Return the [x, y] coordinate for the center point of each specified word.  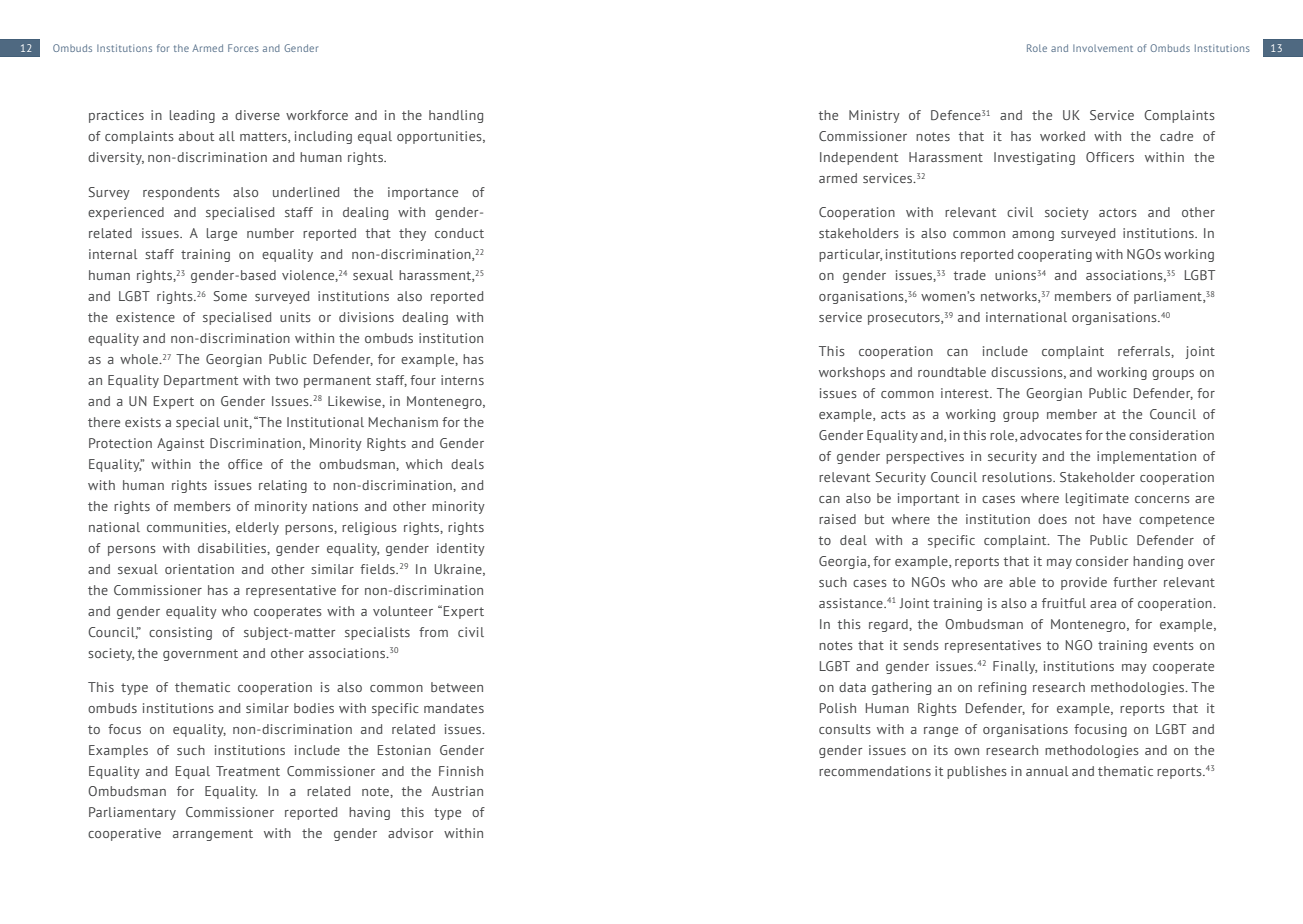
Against [180, 444]
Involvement [1103, 48]
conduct [459, 233]
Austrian [457, 791]
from [433, 632]
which [424, 464]
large [222, 234]
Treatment [248, 771]
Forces [243, 48]
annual [1047, 771]
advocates [1051, 435]
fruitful [1064, 603]
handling [456, 116]
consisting [180, 633]
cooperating [1055, 255]
